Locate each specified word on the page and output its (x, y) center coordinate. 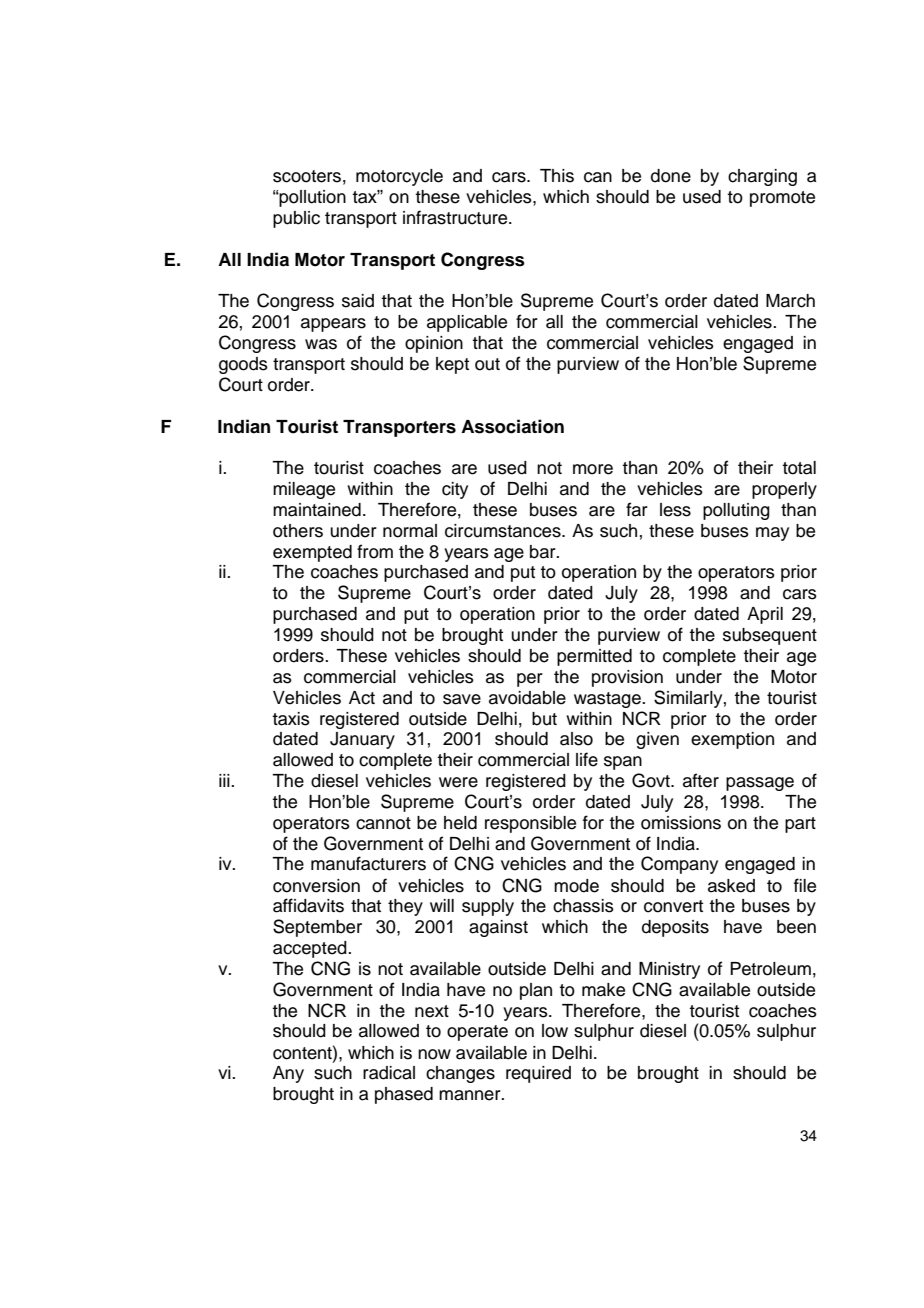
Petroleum (770, 969)
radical (389, 1073)
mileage (304, 490)
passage (760, 784)
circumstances (504, 531)
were (458, 782)
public (296, 219)
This (557, 176)
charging (762, 177)
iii (225, 780)
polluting (736, 511)
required (538, 1074)
